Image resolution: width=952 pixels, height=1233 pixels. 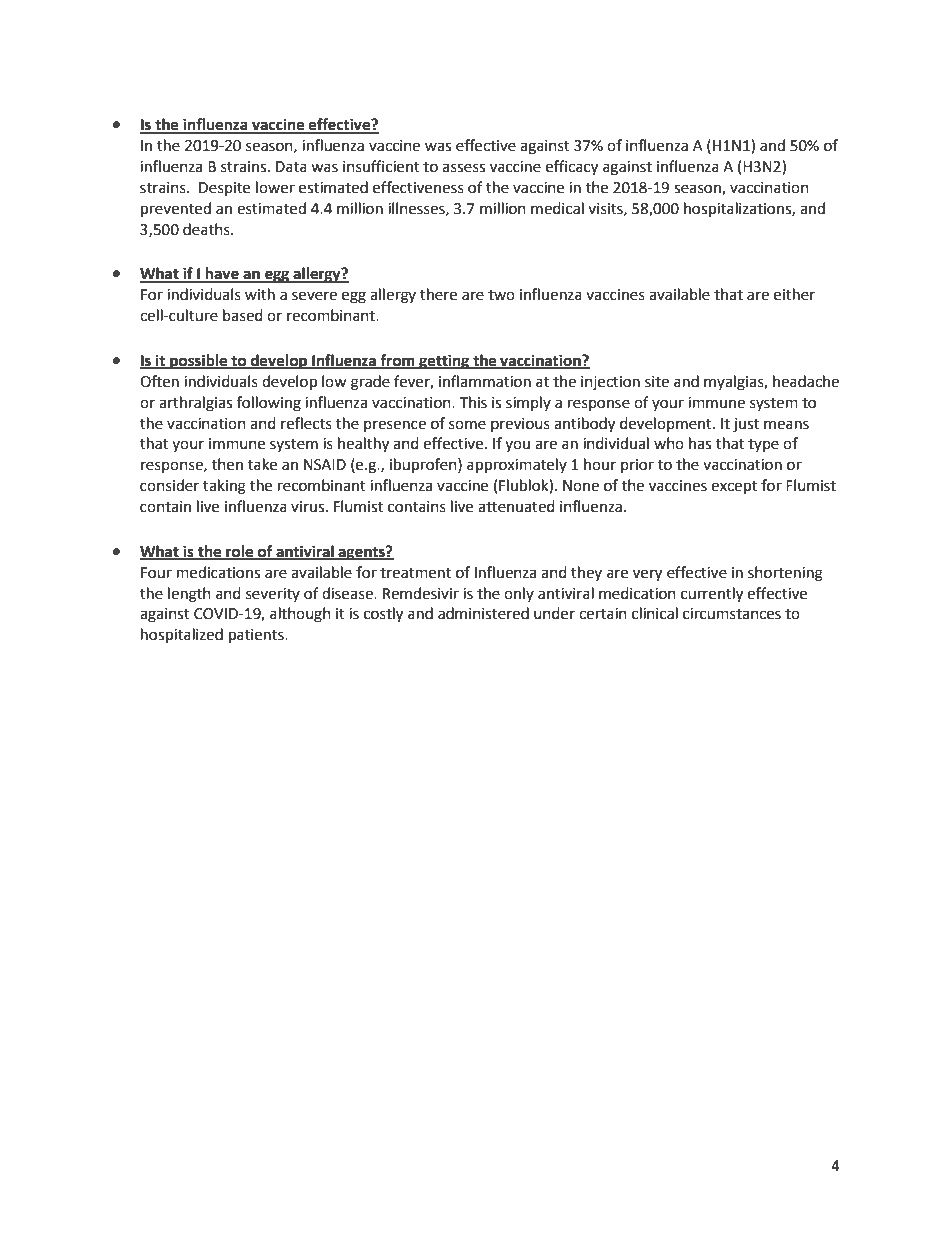 What do you see at coordinates (746, 425) in the screenshot?
I see `just` at bounding box center [746, 425].
